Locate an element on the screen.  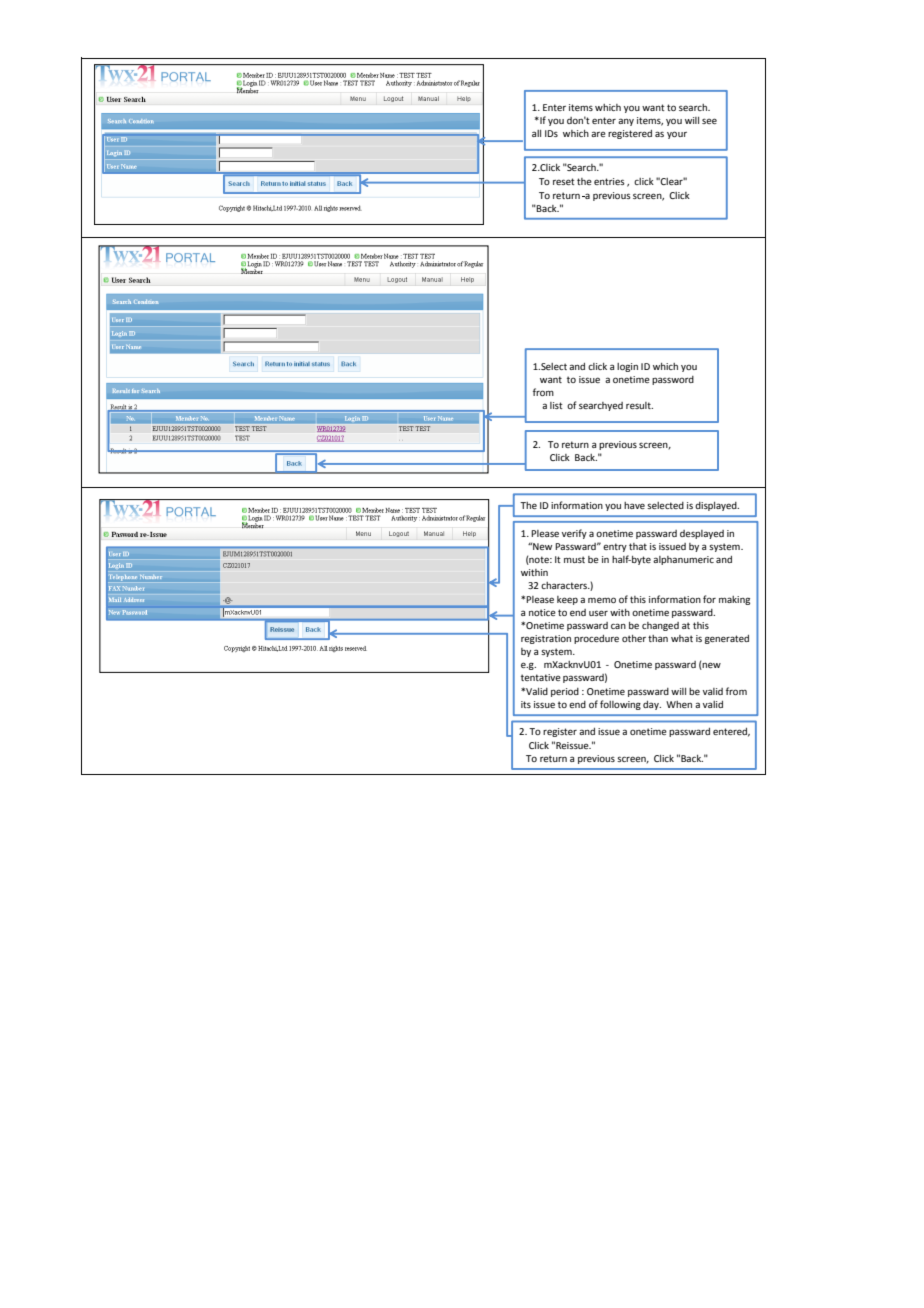
alphanumeric is located at coordinates (683, 560).
